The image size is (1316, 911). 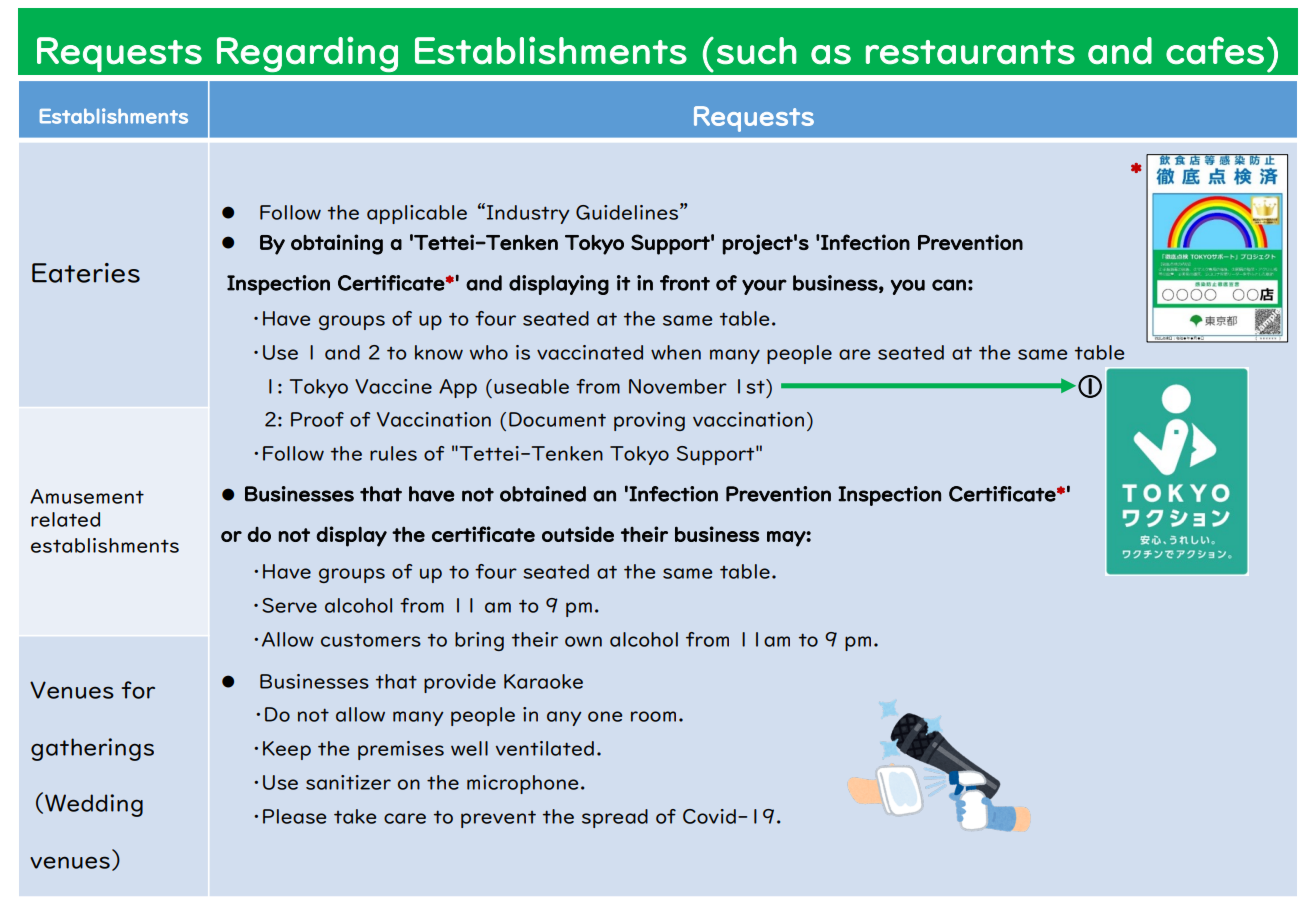 I want to click on spread, so click(x=615, y=818).
